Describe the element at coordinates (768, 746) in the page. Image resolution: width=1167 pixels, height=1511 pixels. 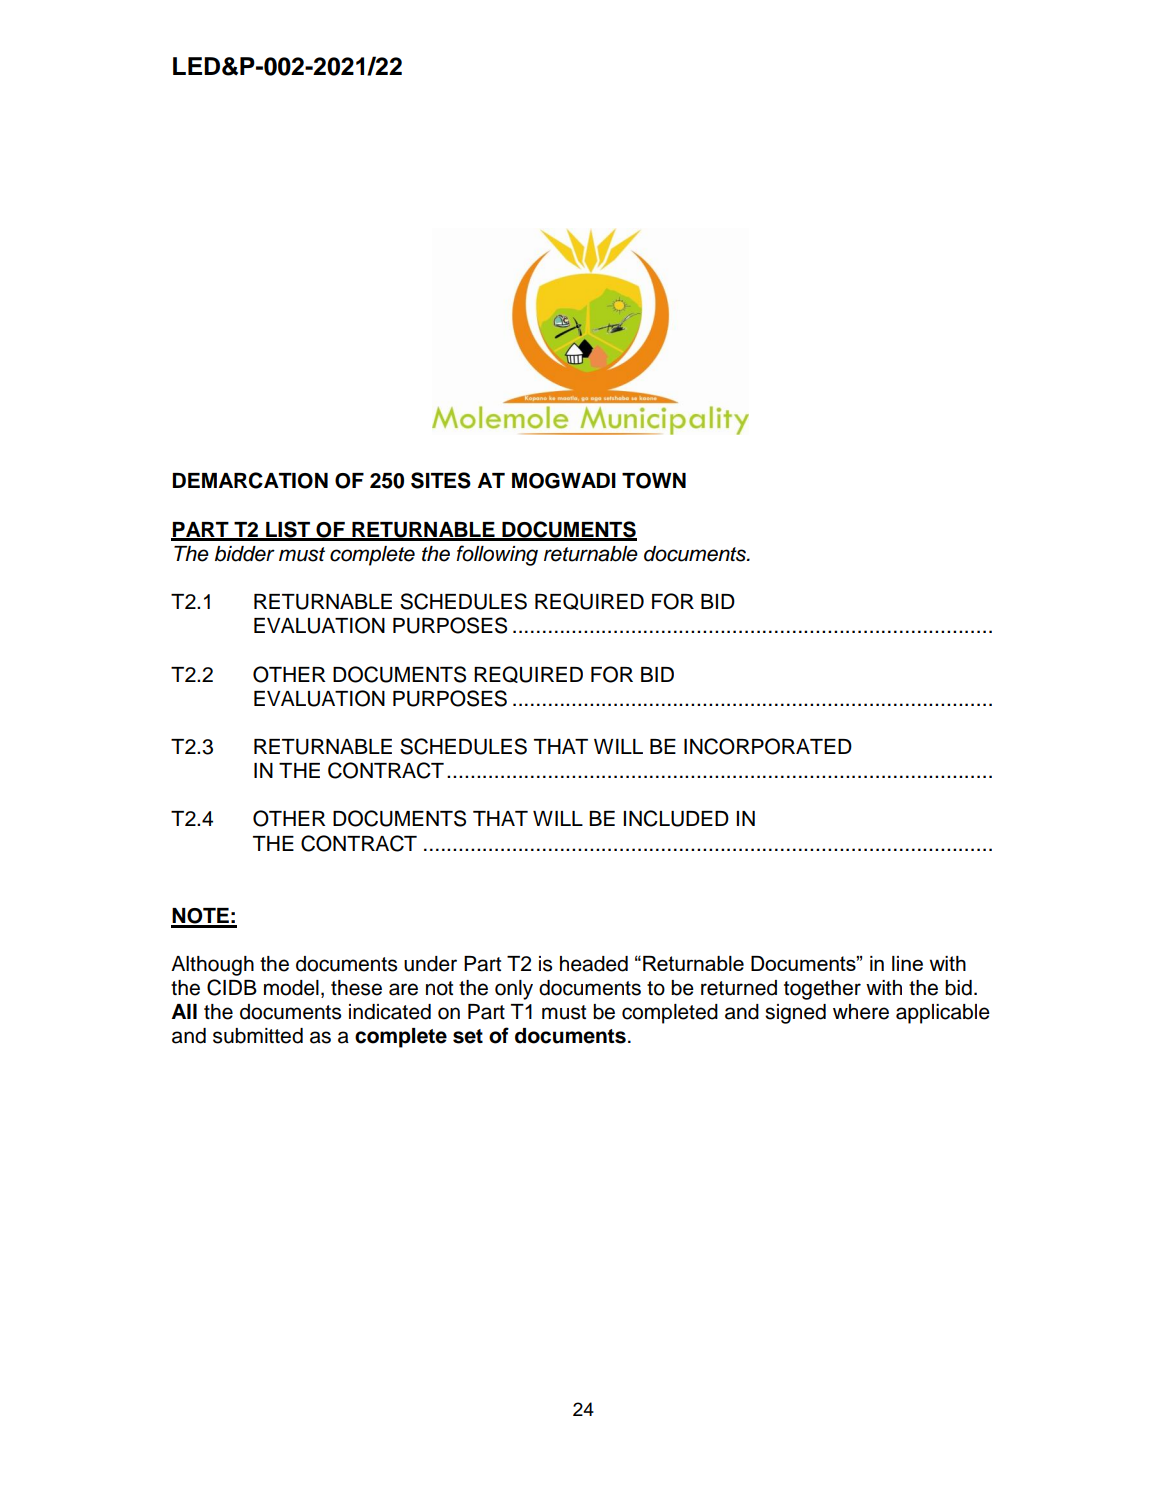
I see `INCORPORATED` at that location.
